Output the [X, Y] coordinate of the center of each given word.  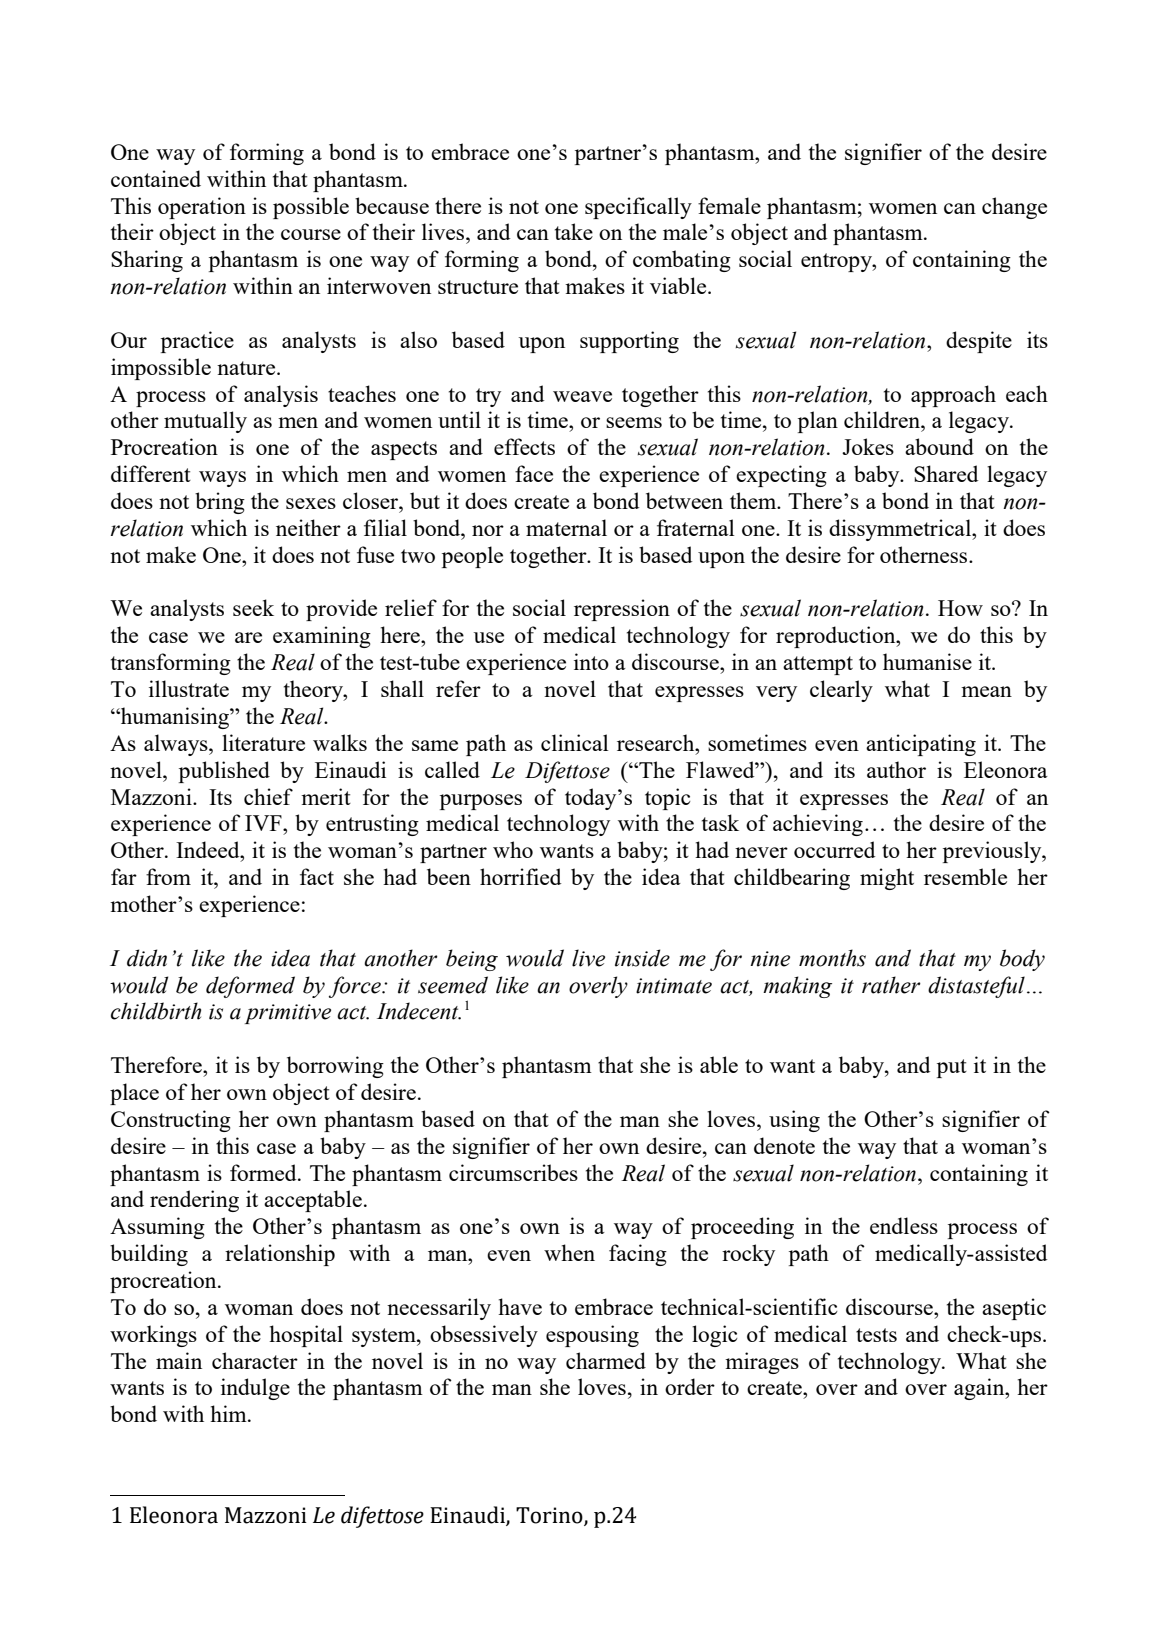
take [574, 231]
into [591, 661]
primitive [288, 1014]
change [1014, 208]
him [229, 1413]
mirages [762, 1363]
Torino [550, 1516]
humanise [927, 661]
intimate [674, 986]
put [952, 1068]
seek [253, 607]
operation [202, 208]
